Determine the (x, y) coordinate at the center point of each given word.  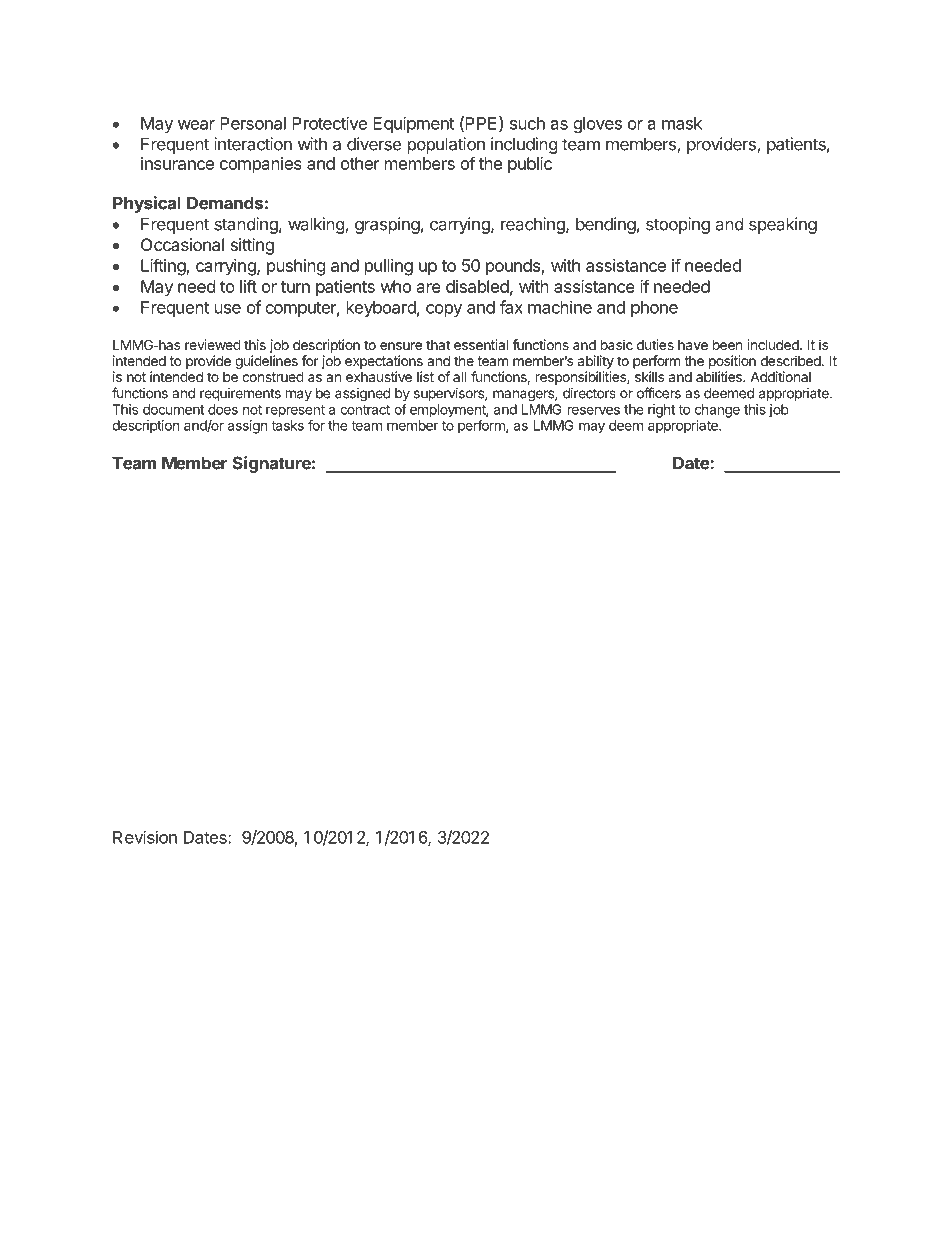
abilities (720, 376)
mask (682, 123)
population (446, 145)
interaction (253, 144)
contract (365, 410)
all (459, 376)
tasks (287, 425)
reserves (594, 410)
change (717, 411)
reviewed (213, 344)
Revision (145, 837)
